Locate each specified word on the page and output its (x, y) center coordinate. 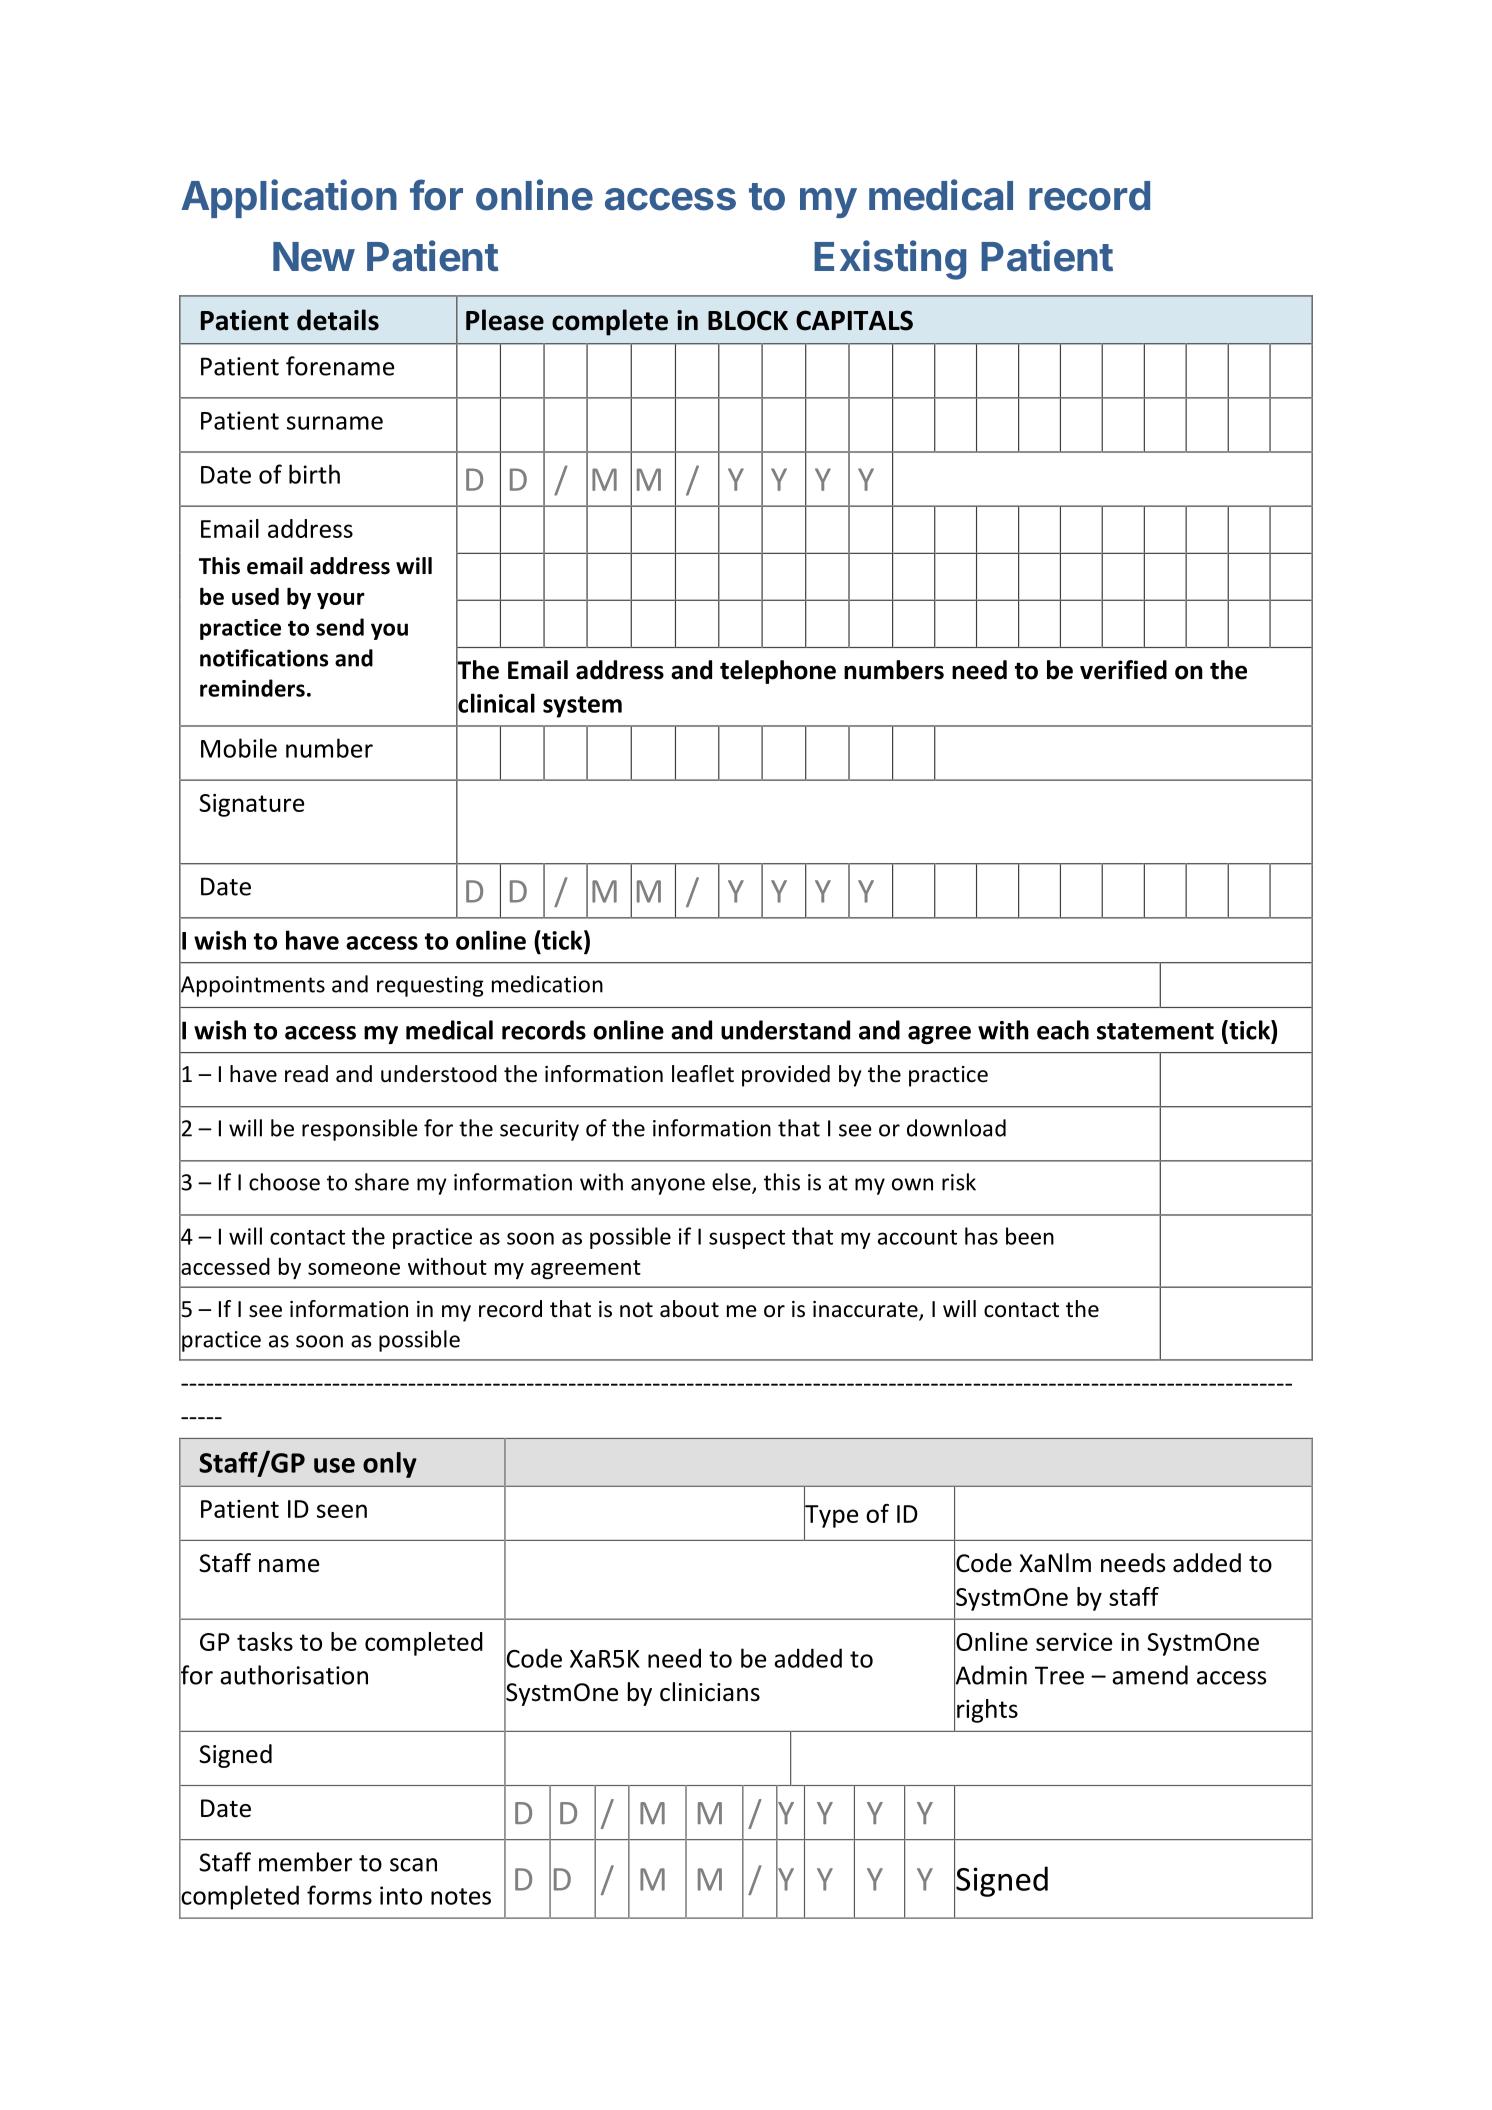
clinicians (710, 1692)
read (306, 1074)
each (1063, 1030)
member (305, 1862)
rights (987, 1711)
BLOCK (748, 320)
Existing (890, 260)
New (314, 257)
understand (785, 1030)
